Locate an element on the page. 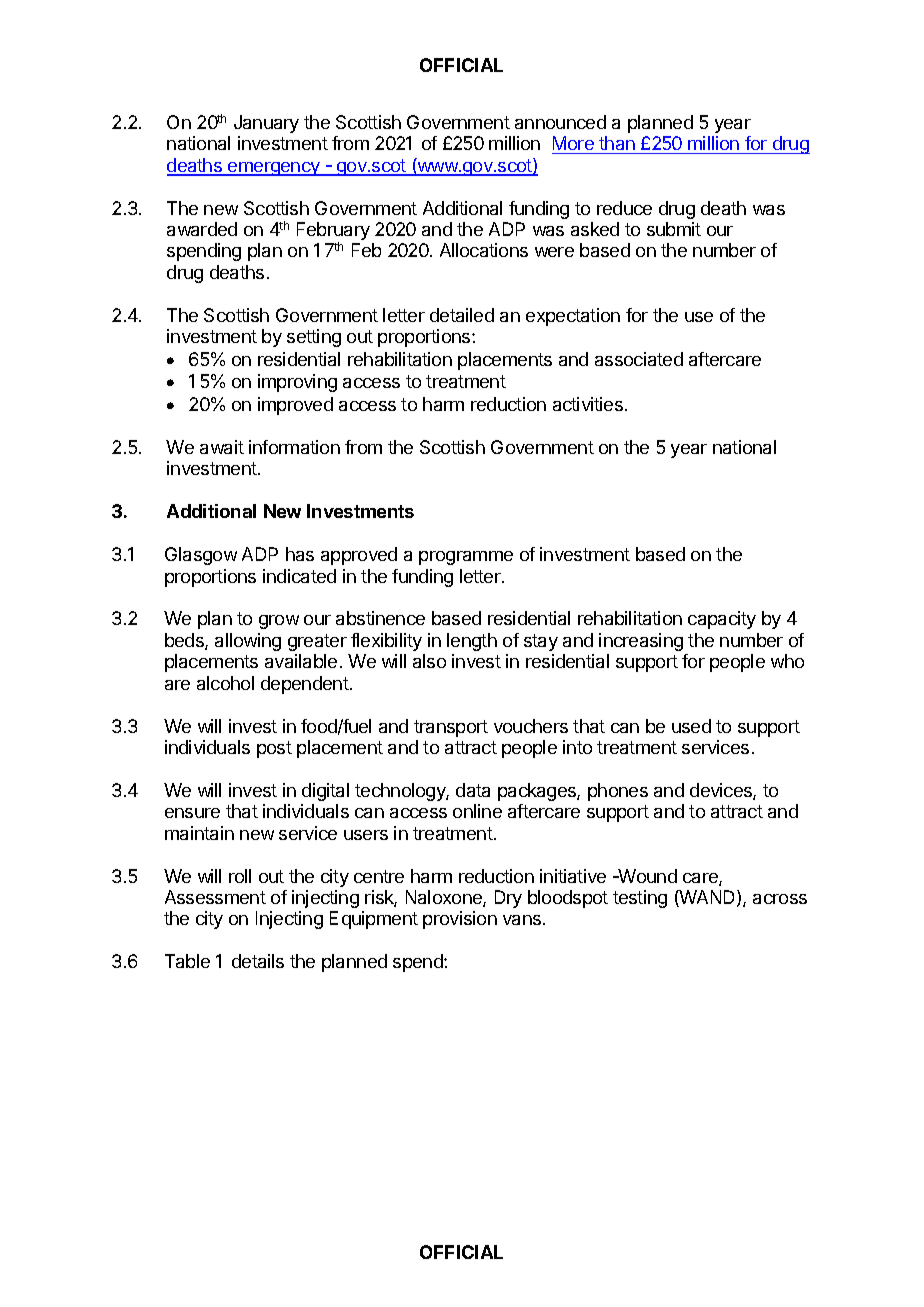 The image size is (924, 1307). expectation is located at coordinates (573, 317).
